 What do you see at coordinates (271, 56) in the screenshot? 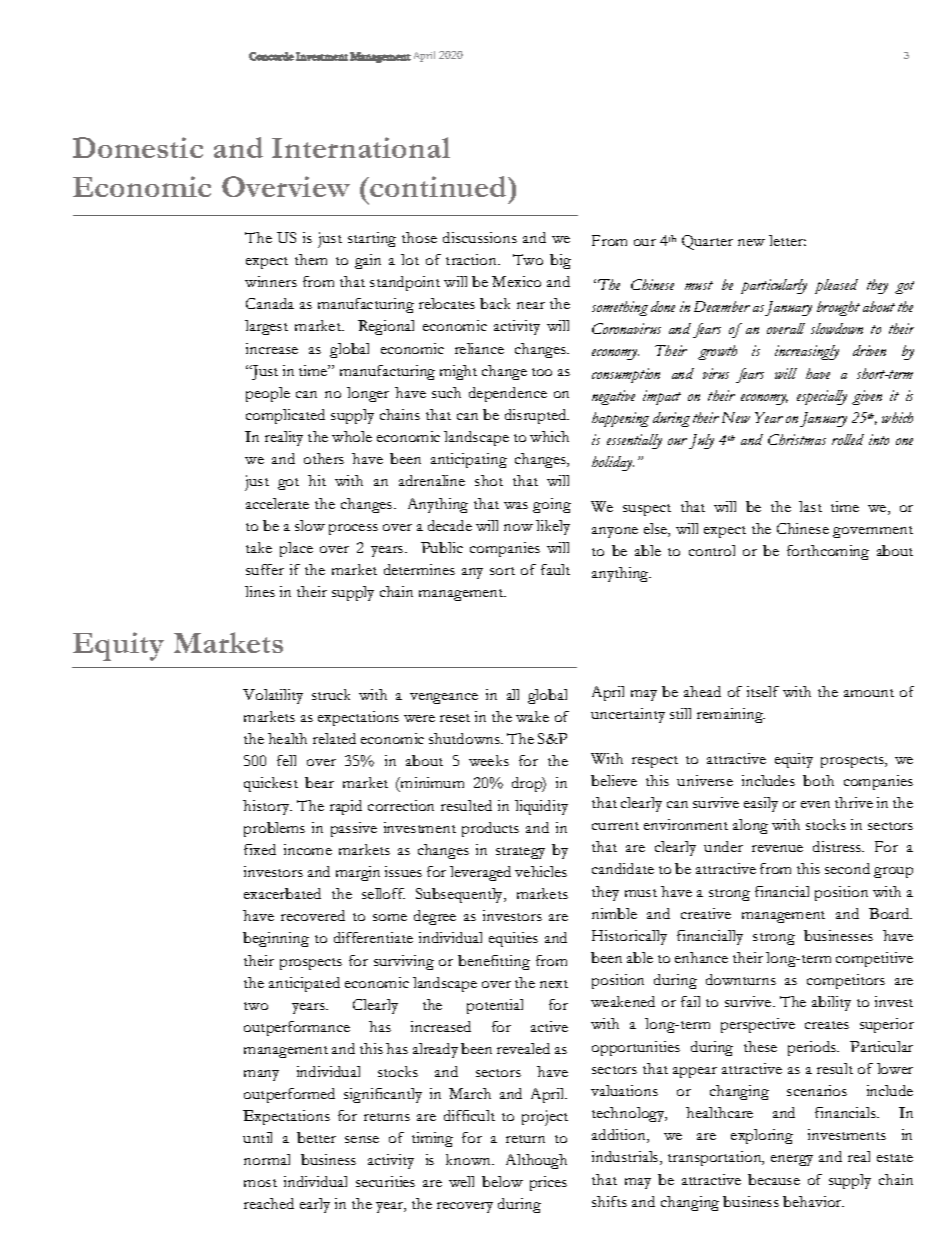
I see `Concorde` at bounding box center [271, 56].
